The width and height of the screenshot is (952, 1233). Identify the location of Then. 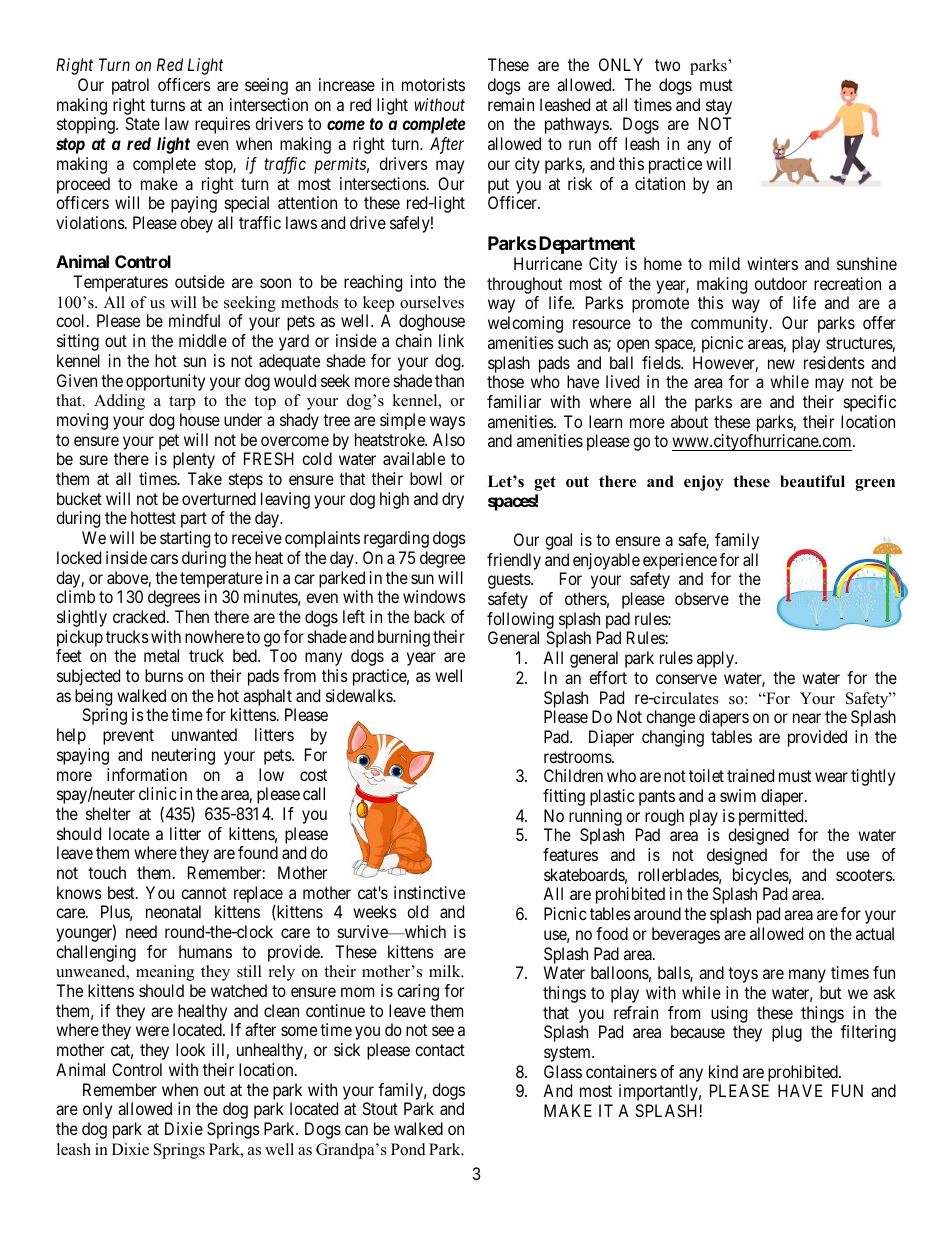
(192, 616).
